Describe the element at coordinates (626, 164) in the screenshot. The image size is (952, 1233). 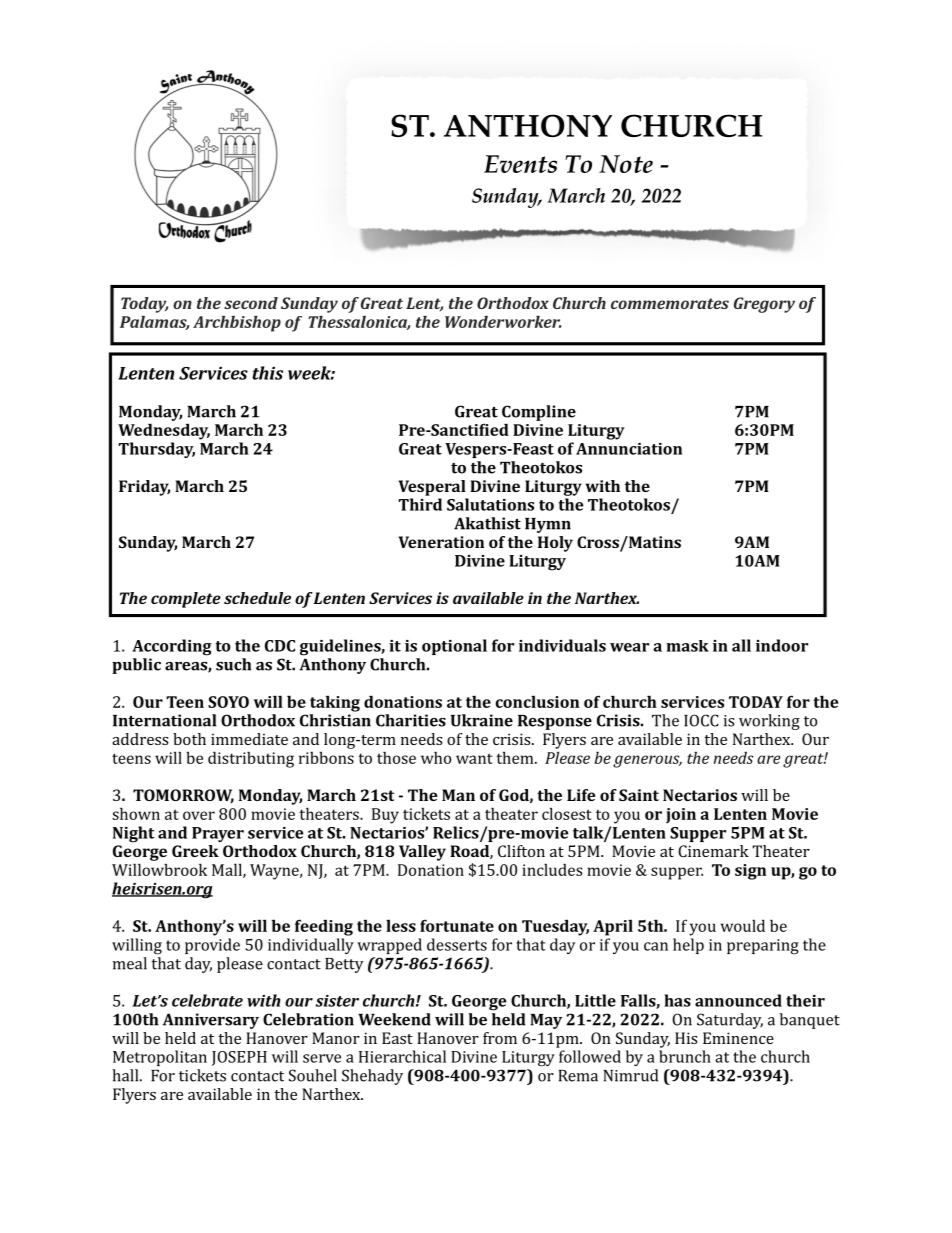
I see `Note` at that location.
